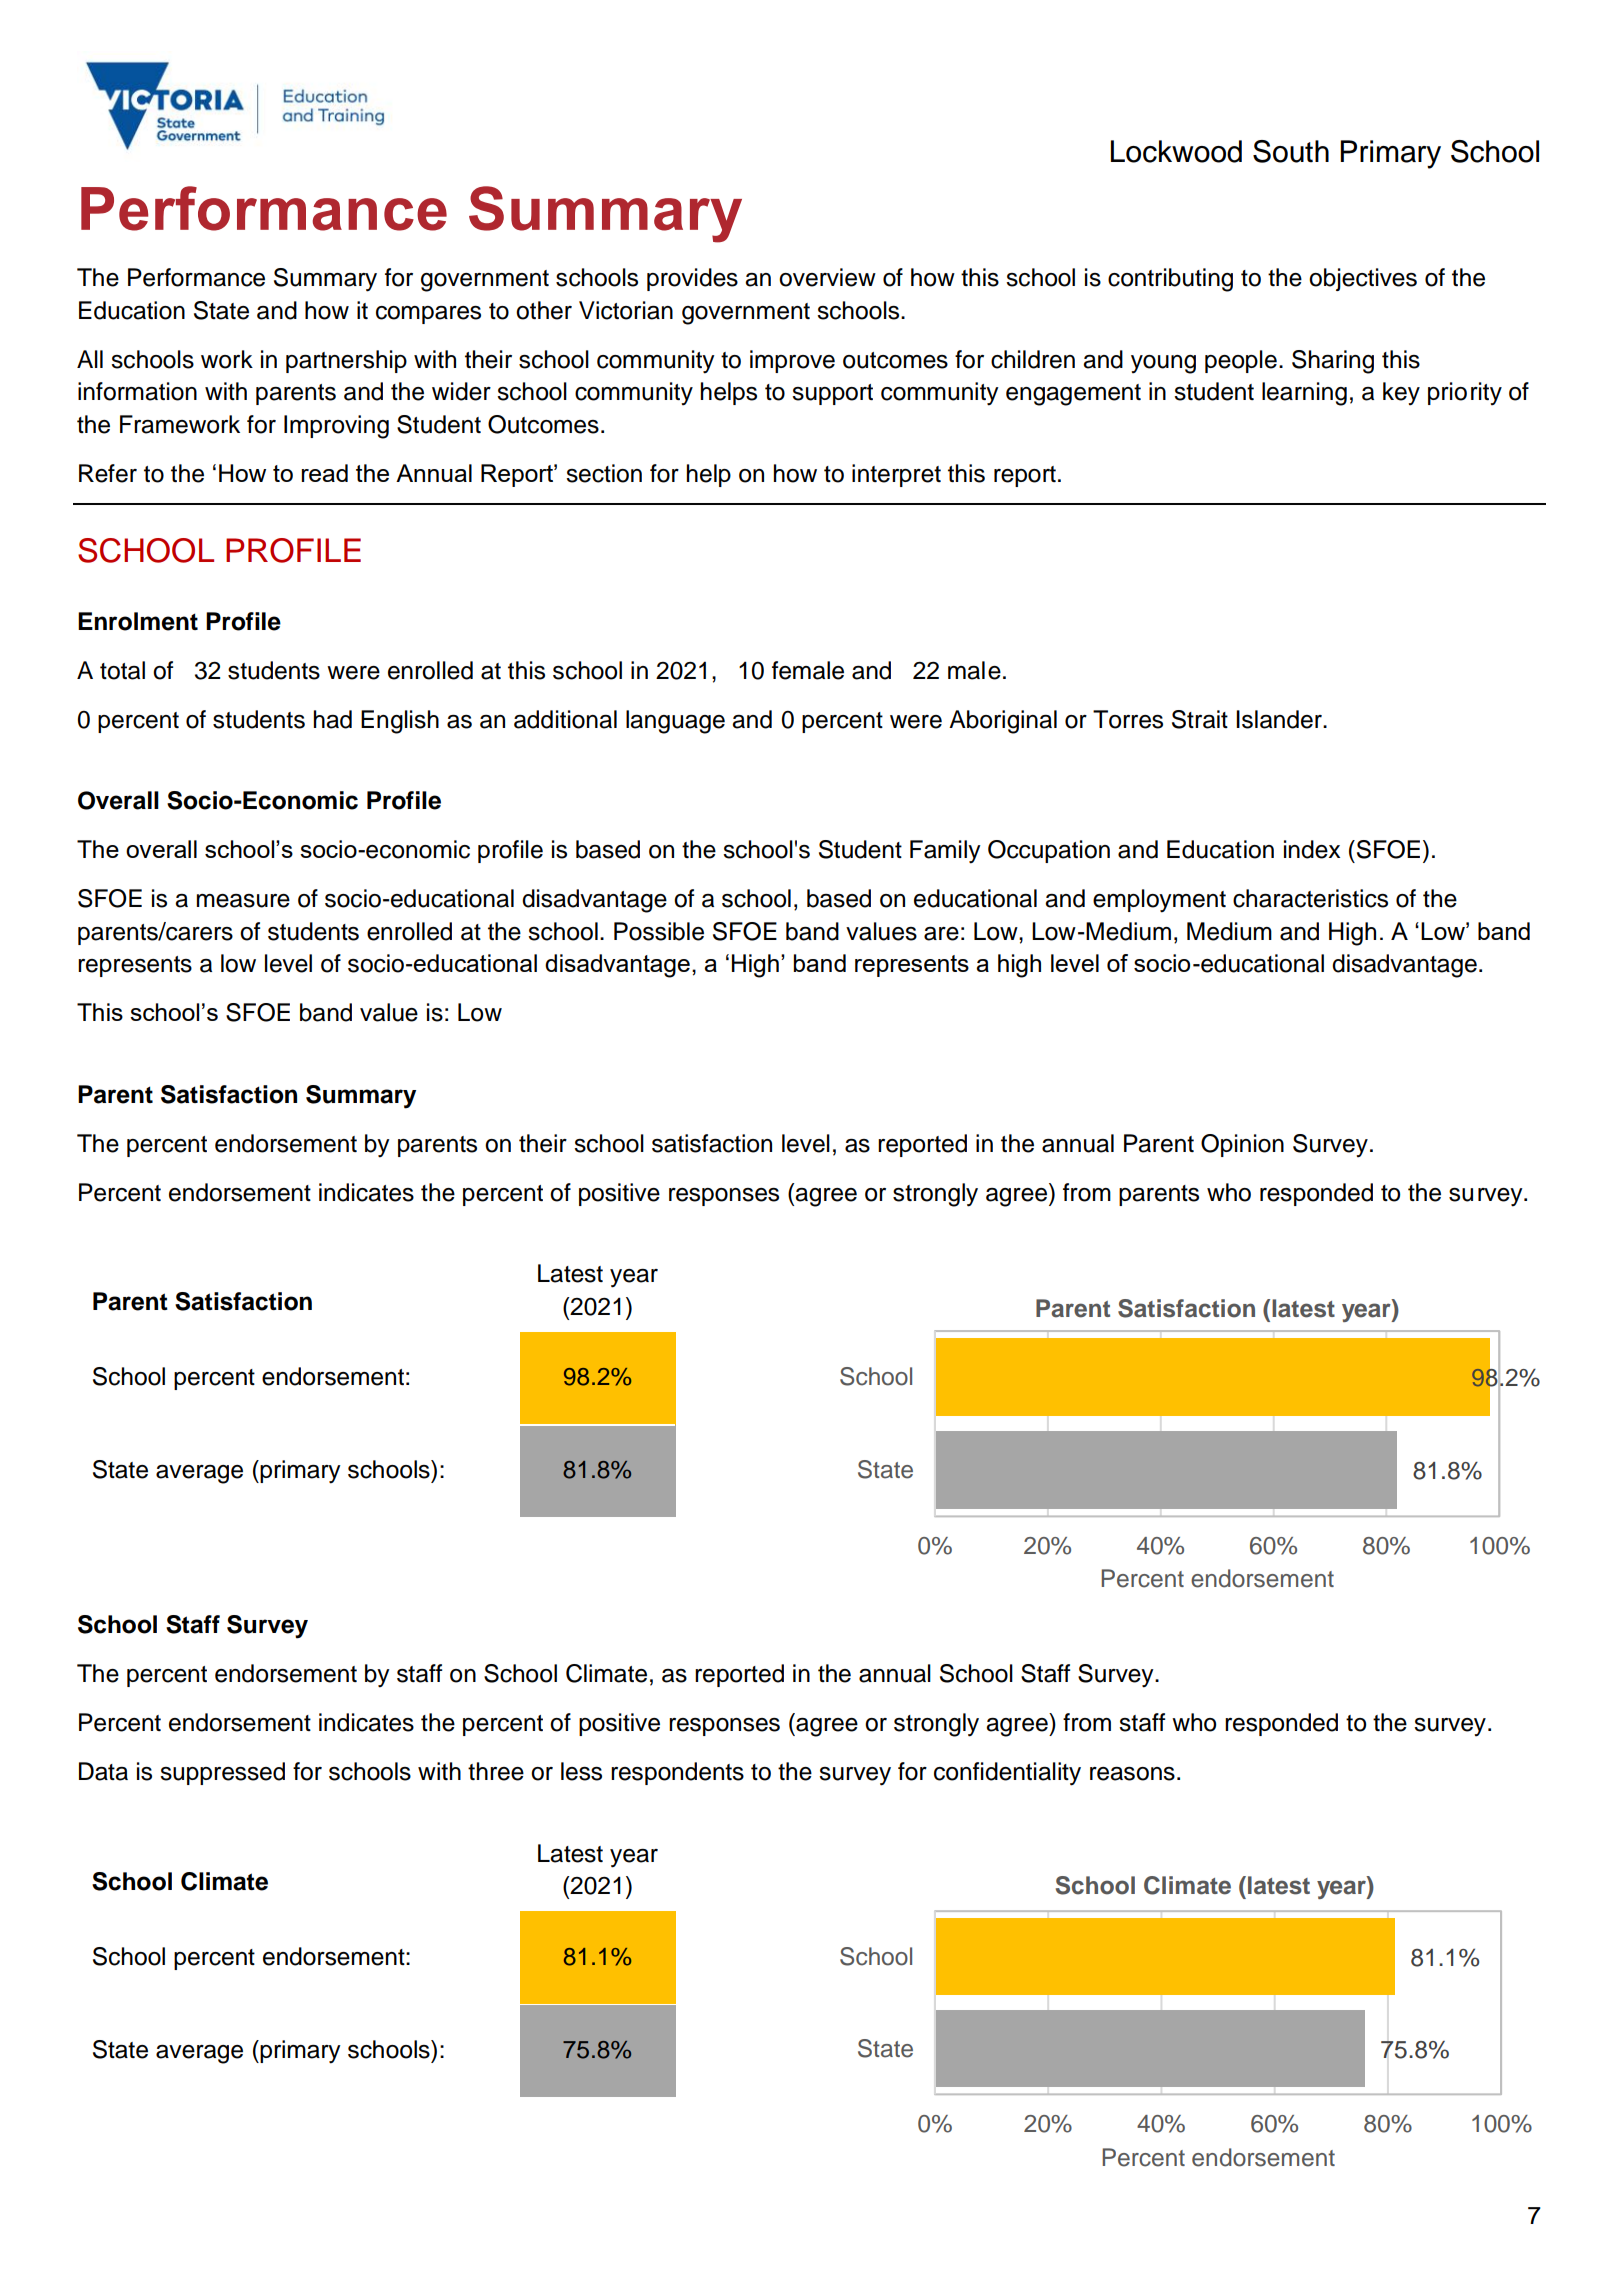 Image resolution: width=1618 pixels, height=2290 pixels. What do you see at coordinates (428, 315) in the image?
I see `compares` at bounding box center [428, 315].
